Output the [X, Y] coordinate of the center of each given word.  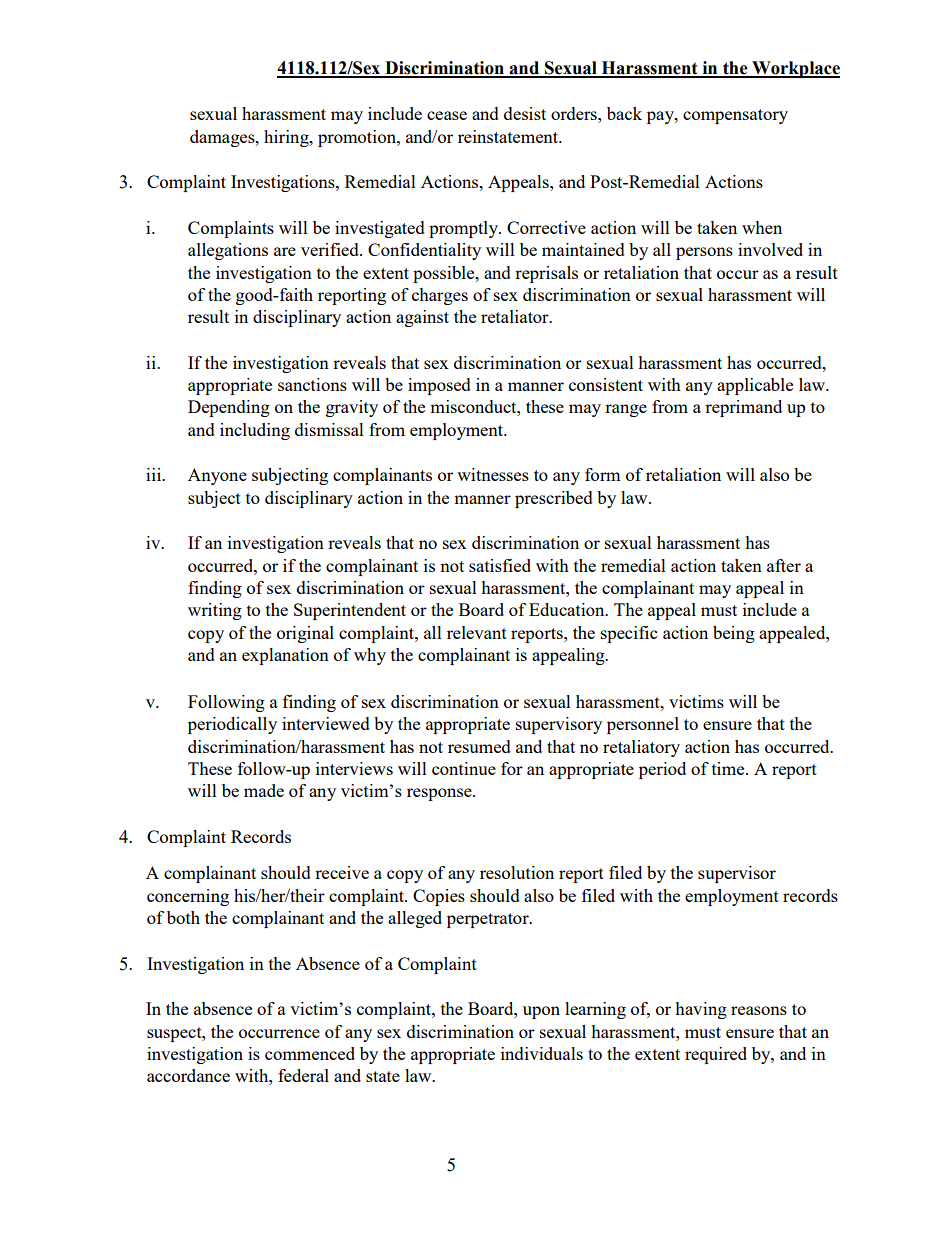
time [729, 768]
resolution [517, 872]
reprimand [743, 408]
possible [445, 274]
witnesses [493, 474]
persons [704, 253]
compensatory [735, 116]
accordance [188, 1075]
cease [447, 115]
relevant [477, 632]
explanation [285, 656]
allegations [228, 251]
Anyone [217, 476]
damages [223, 138]
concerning [188, 897]
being [734, 634]
